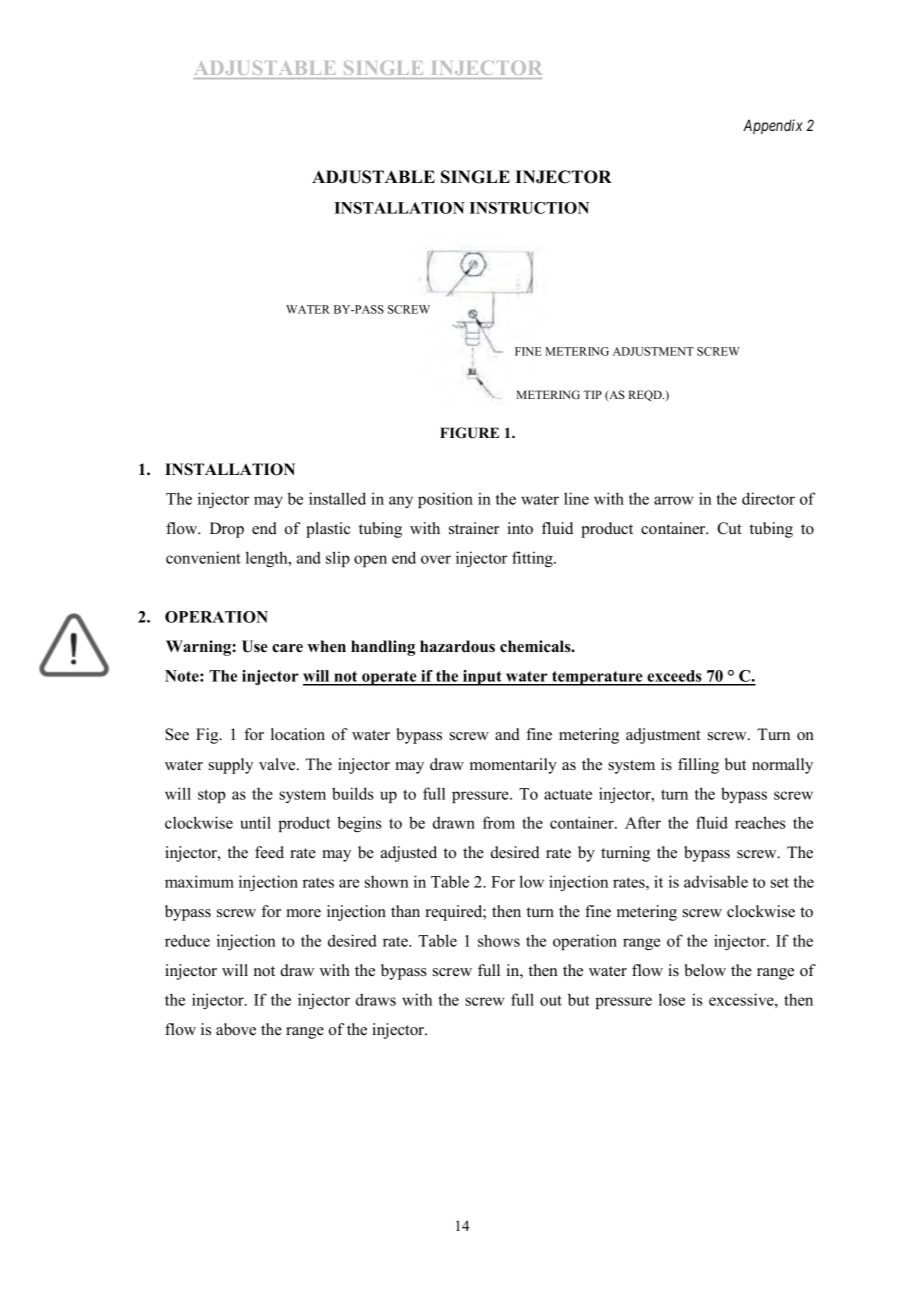  What do you see at coordinates (337, 498) in the image?
I see `installed` at bounding box center [337, 498].
